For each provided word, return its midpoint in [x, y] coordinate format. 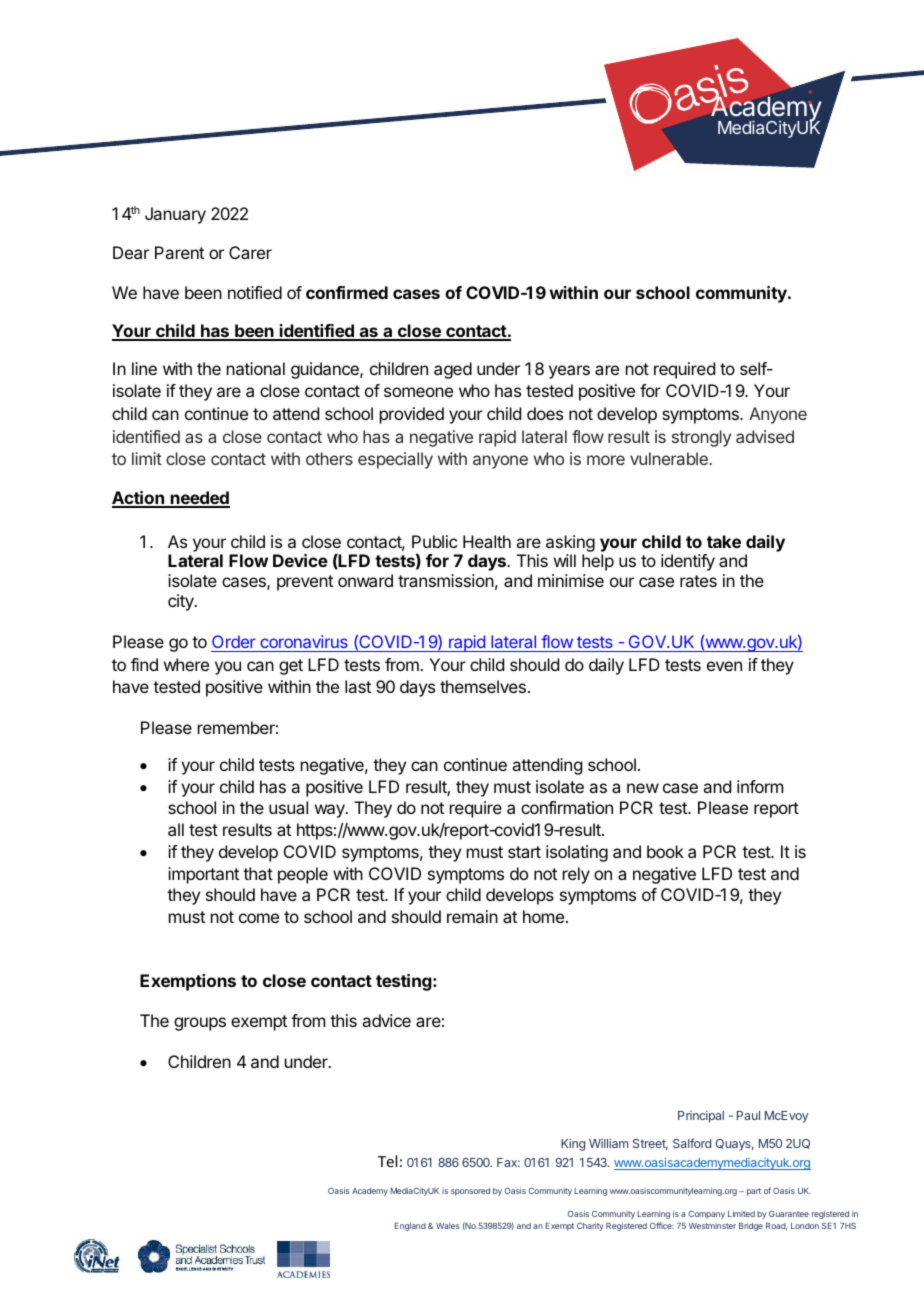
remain [472, 916]
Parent [179, 252]
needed [199, 499]
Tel [387, 1161]
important [203, 875]
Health [487, 541]
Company [707, 1214]
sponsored [470, 1192]
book [665, 851]
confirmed [347, 292]
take [724, 541]
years [569, 372]
